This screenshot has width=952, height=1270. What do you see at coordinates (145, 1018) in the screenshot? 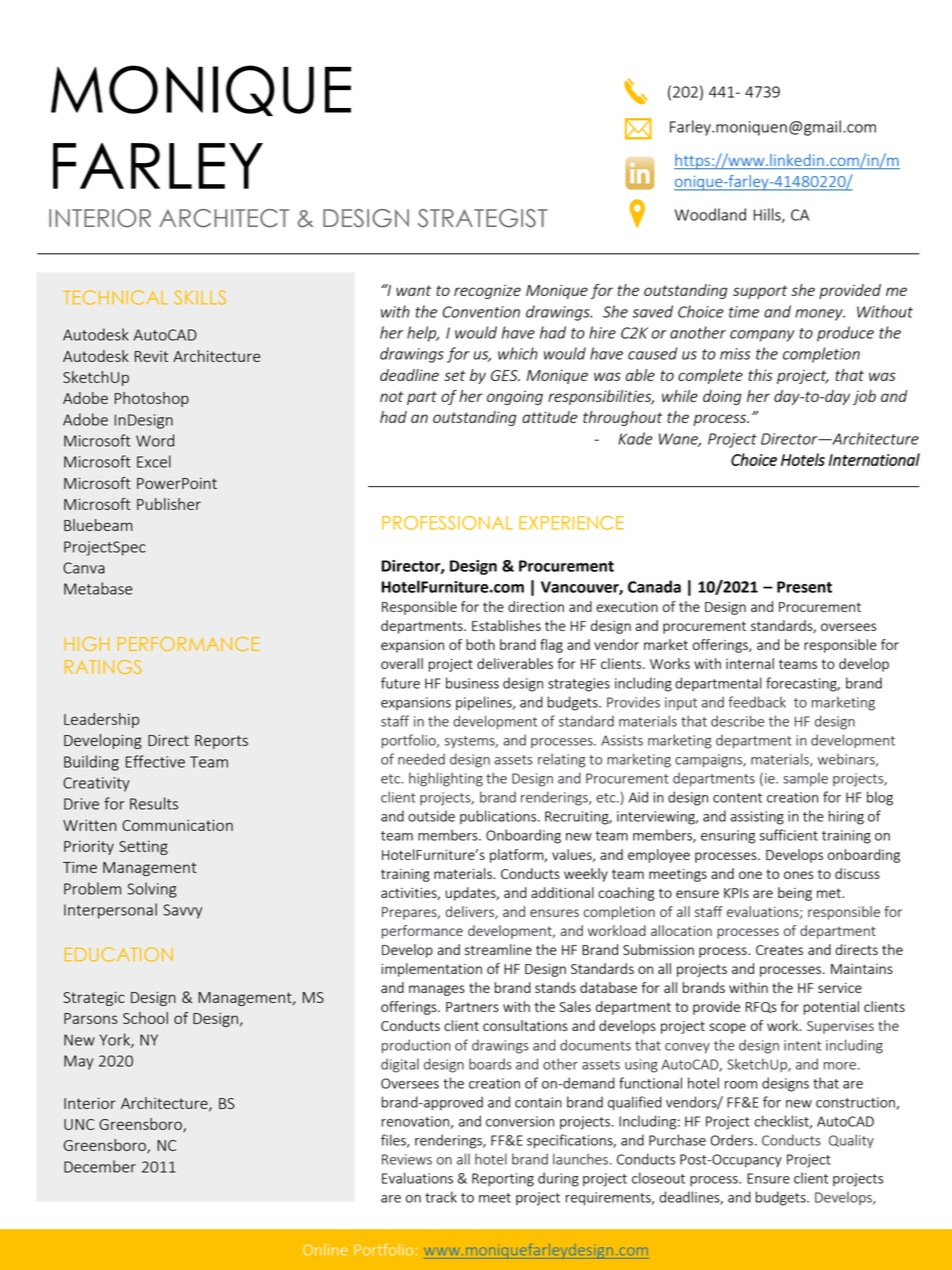
I see `School` at bounding box center [145, 1018].
